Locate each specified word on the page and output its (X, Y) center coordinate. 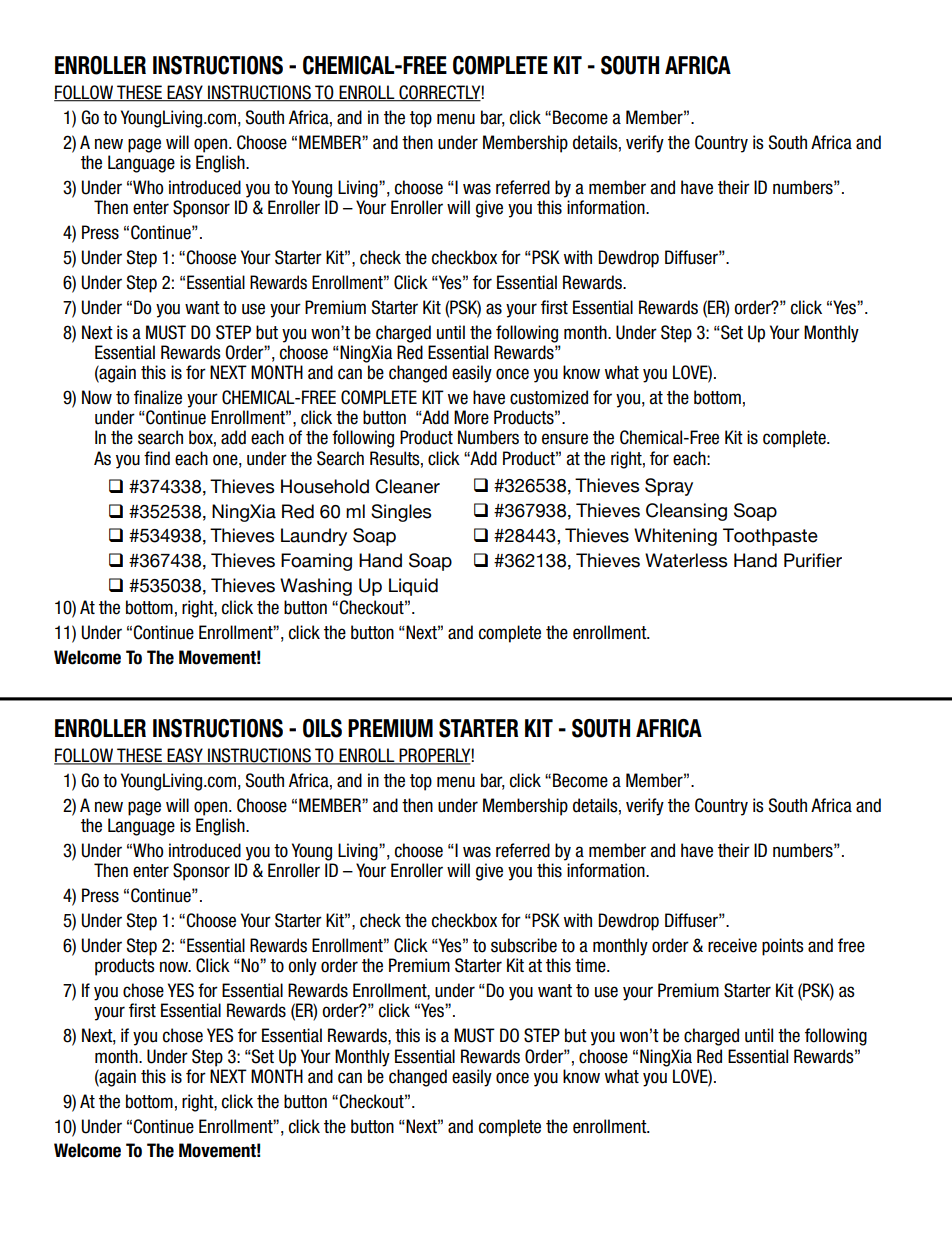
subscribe (524, 945)
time (591, 965)
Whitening (675, 537)
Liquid (413, 587)
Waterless (686, 560)
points (783, 947)
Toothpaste (770, 537)
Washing (316, 587)
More (471, 417)
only (302, 967)
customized (549, 397)
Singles (401, 513)
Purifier (813, 560)
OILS (322, 728)
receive (732, 945)
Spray (669, 487)
